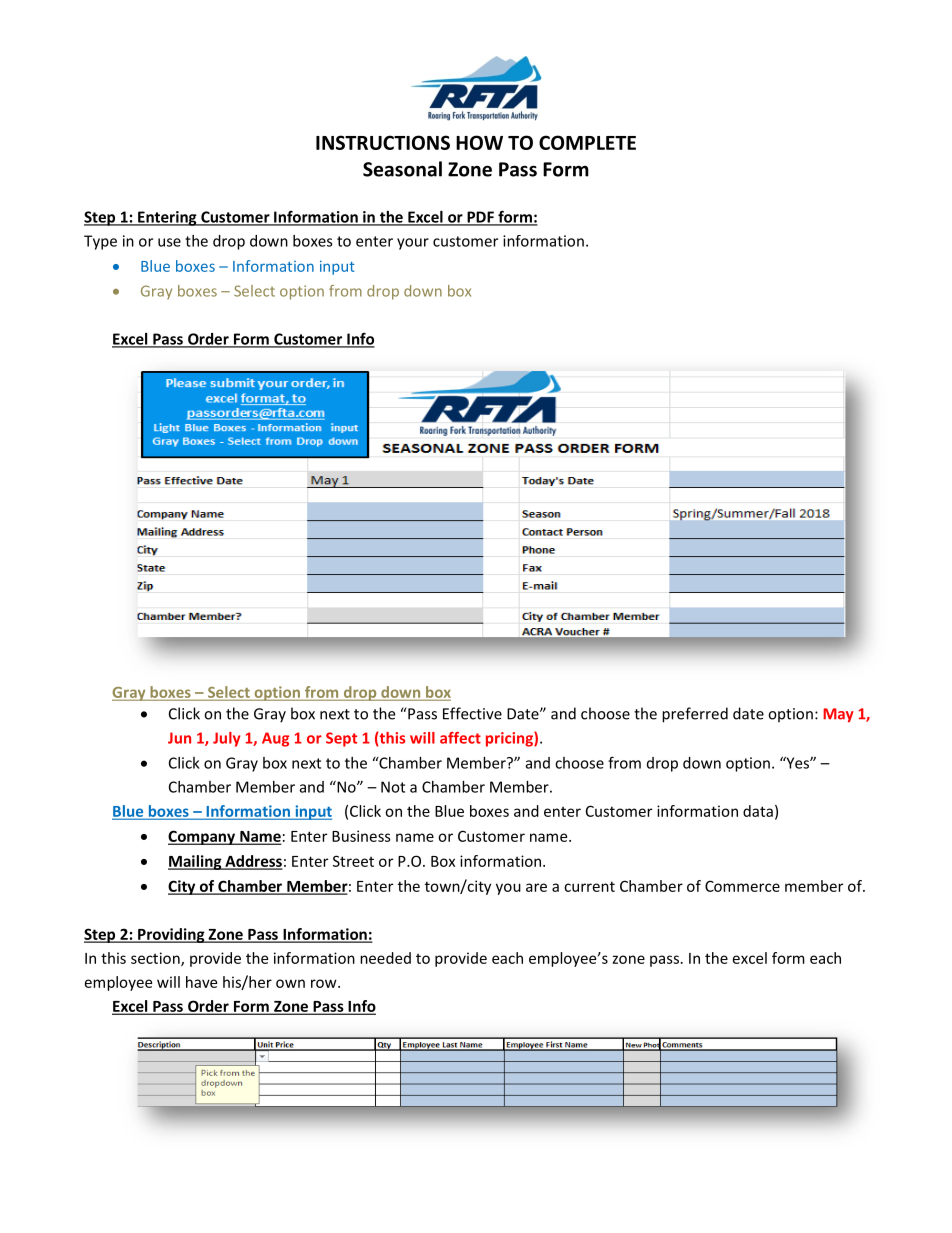 Image resolution: width=952 pixels, height=1233 pixels. Describe the element at coordinates (742, 886) in the screenshot. I see `Commerce` at that location.
